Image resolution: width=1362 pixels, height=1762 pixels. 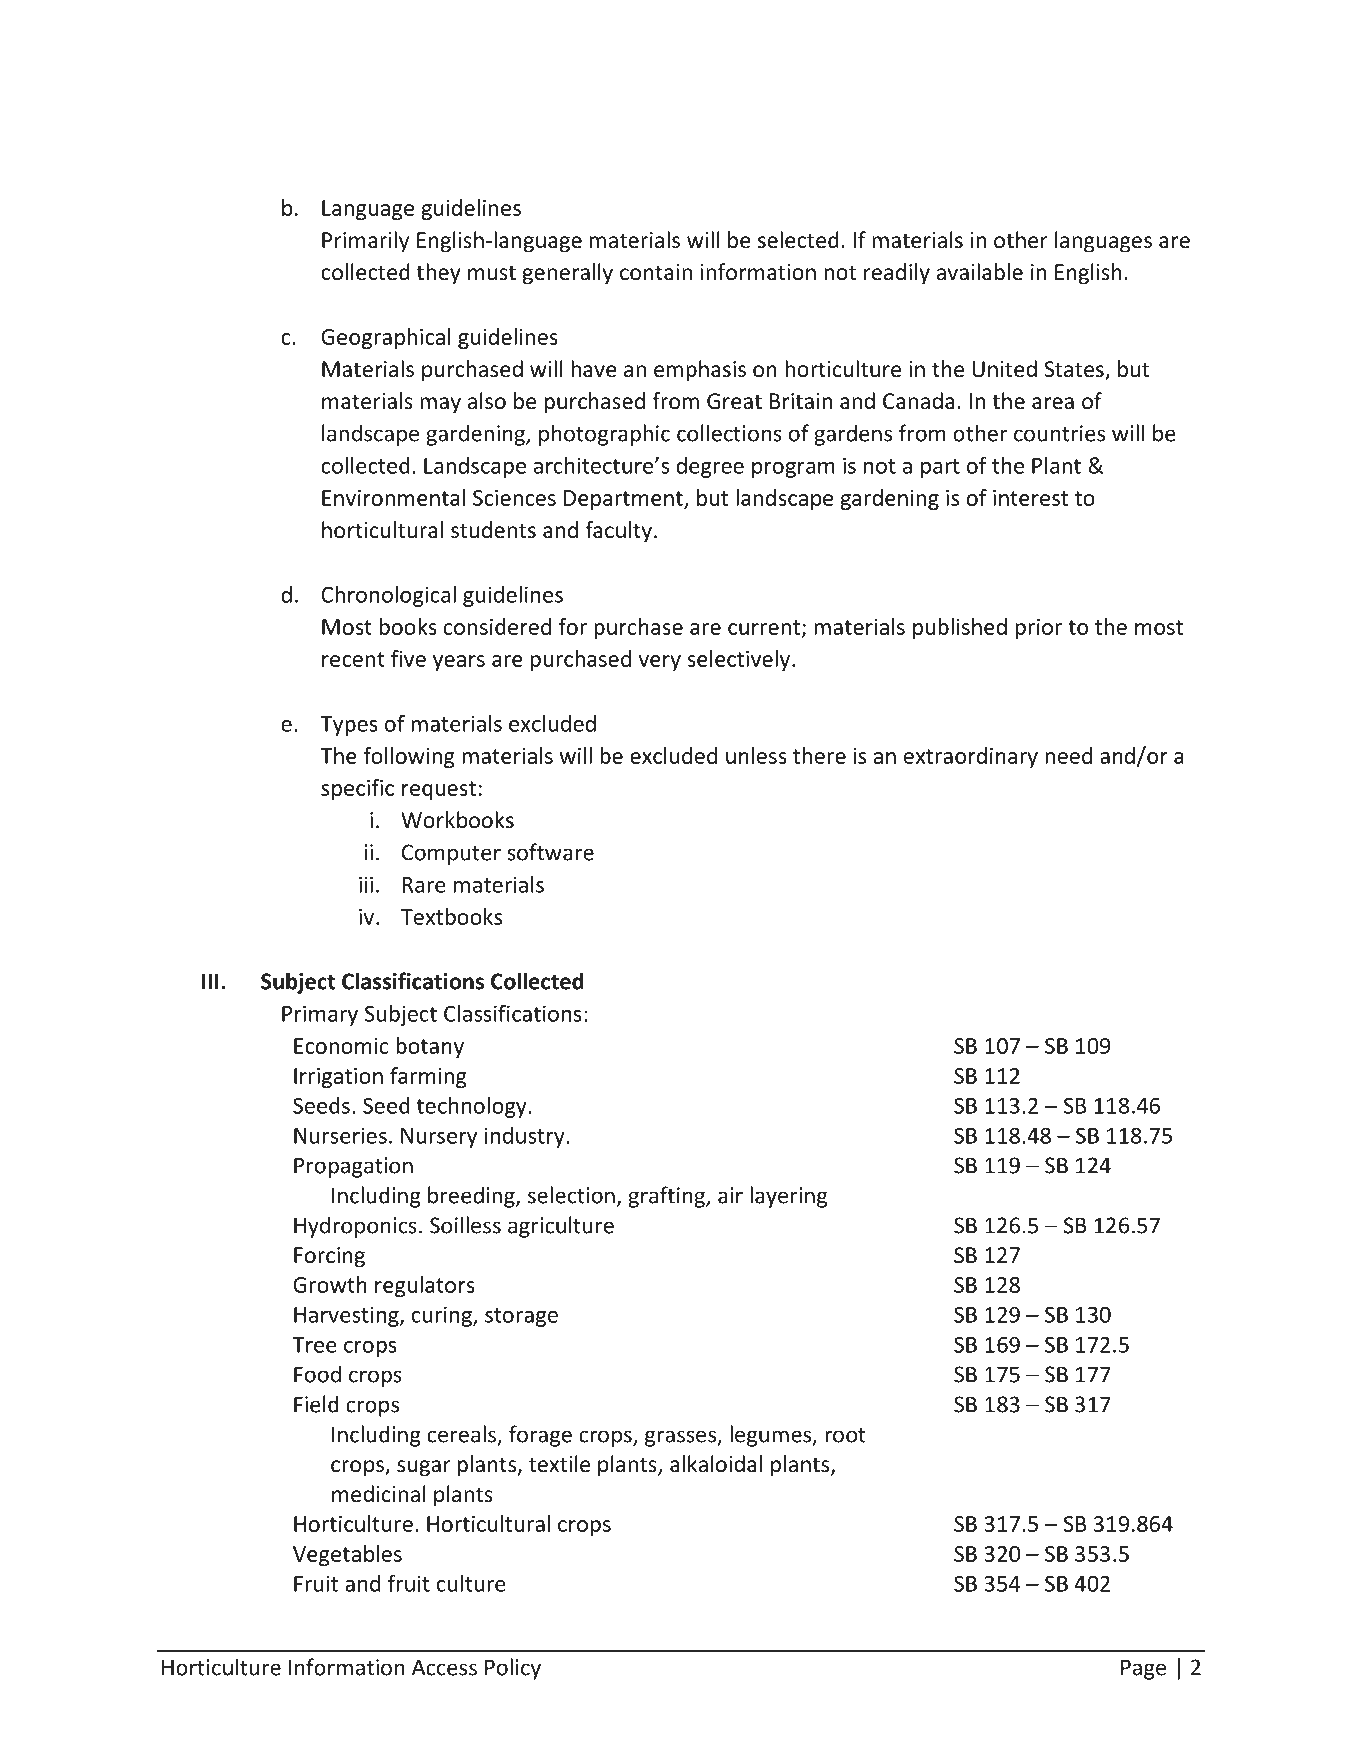 I want to click on prior, so click(x=1039, y=629).
